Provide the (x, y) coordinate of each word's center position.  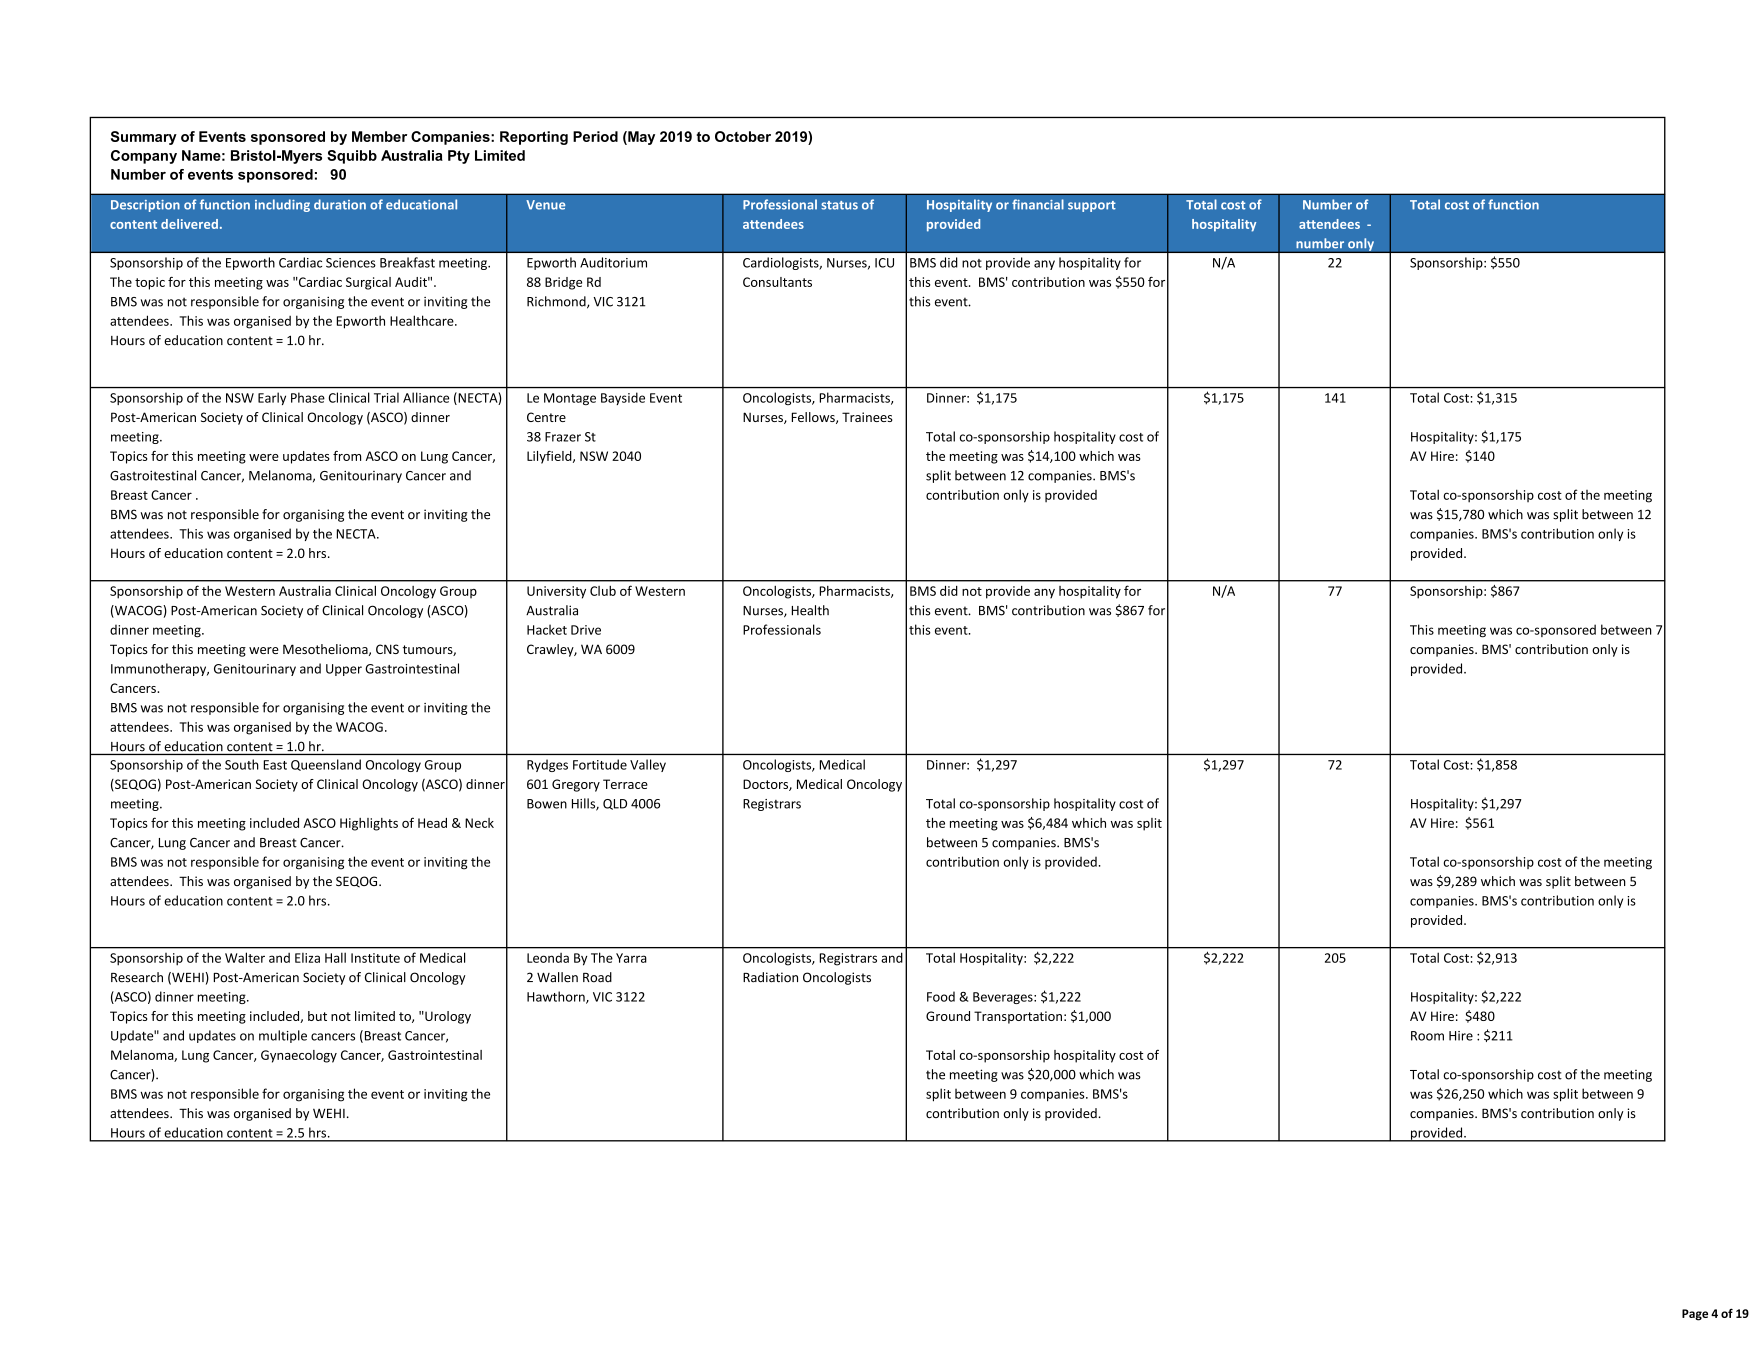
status (839, 205)
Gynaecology (299, 1056)
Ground (948, 1016)
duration (340, 204)
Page (1695, 1315)
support (1092, 206)
